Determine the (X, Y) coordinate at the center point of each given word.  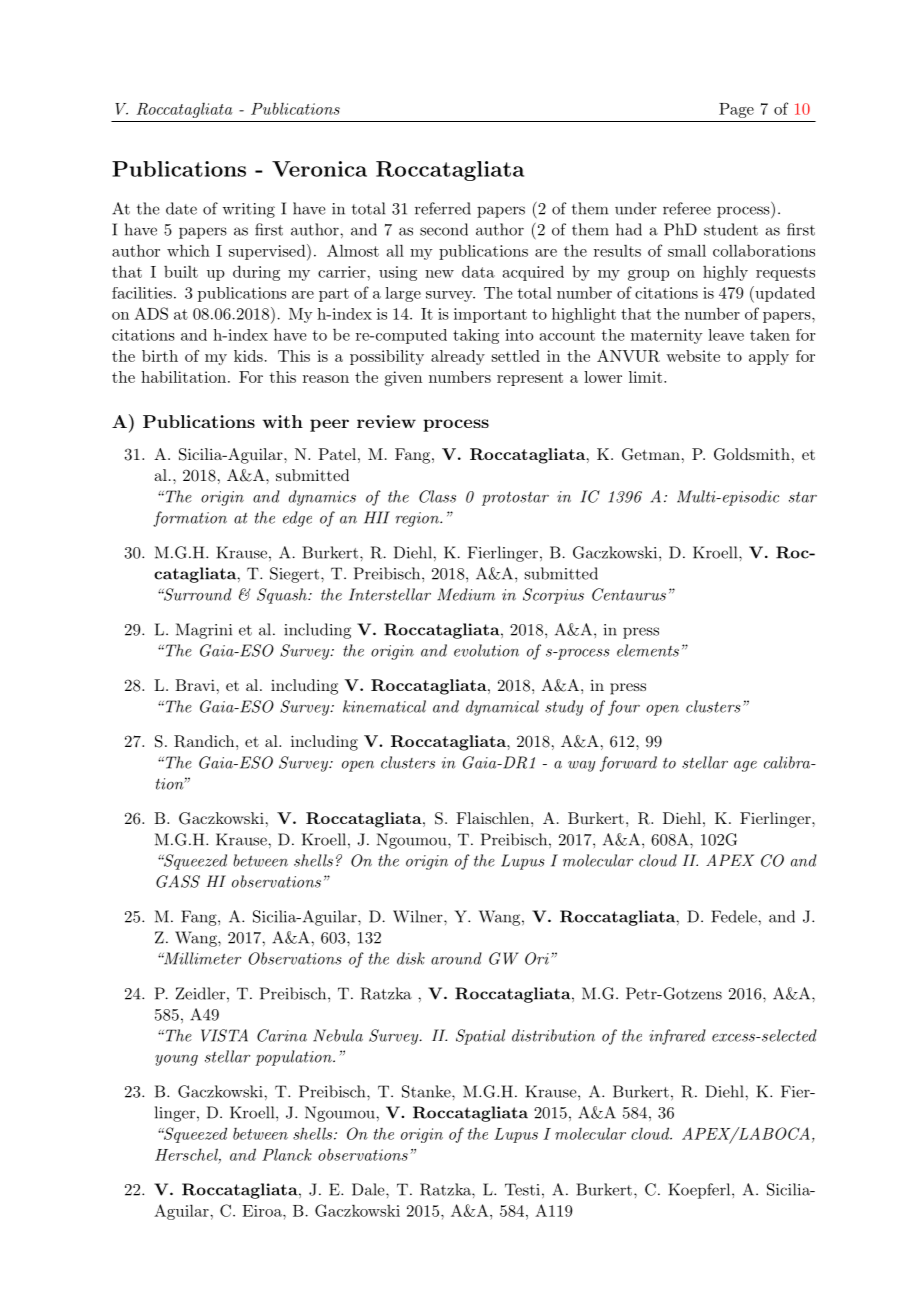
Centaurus (629, 594)
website (693, 356)
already (458, 357)
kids (248, 356)
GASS (178, 881)
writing (248, 210)
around (456, 958)
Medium (466, 594)
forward (628, 764)
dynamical (502, 708)
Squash (283, 596)
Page (736, 110)
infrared (677, 1037)
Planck (287, 1154)
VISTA (224, 1035)
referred (443, 208)
